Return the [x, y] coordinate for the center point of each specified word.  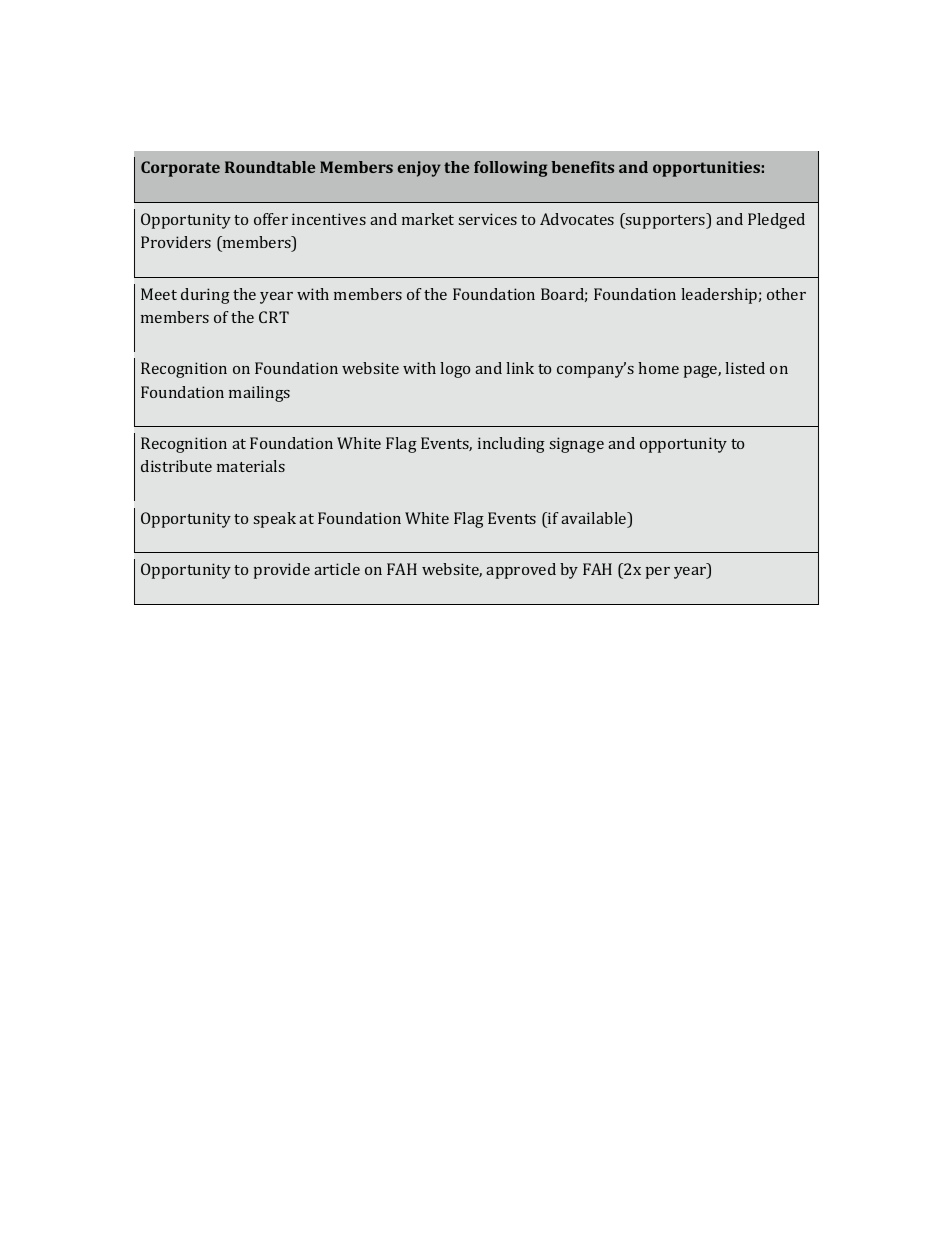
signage [577, 445]
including [511, 445]
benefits [583, 167]
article [337, 569]
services [488, 219]
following [511, 169]
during [205, 296]
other [786, 294]
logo [455, 370]
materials [251, 466]
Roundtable [270, 167]
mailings [259, 394]
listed [745, 368]
